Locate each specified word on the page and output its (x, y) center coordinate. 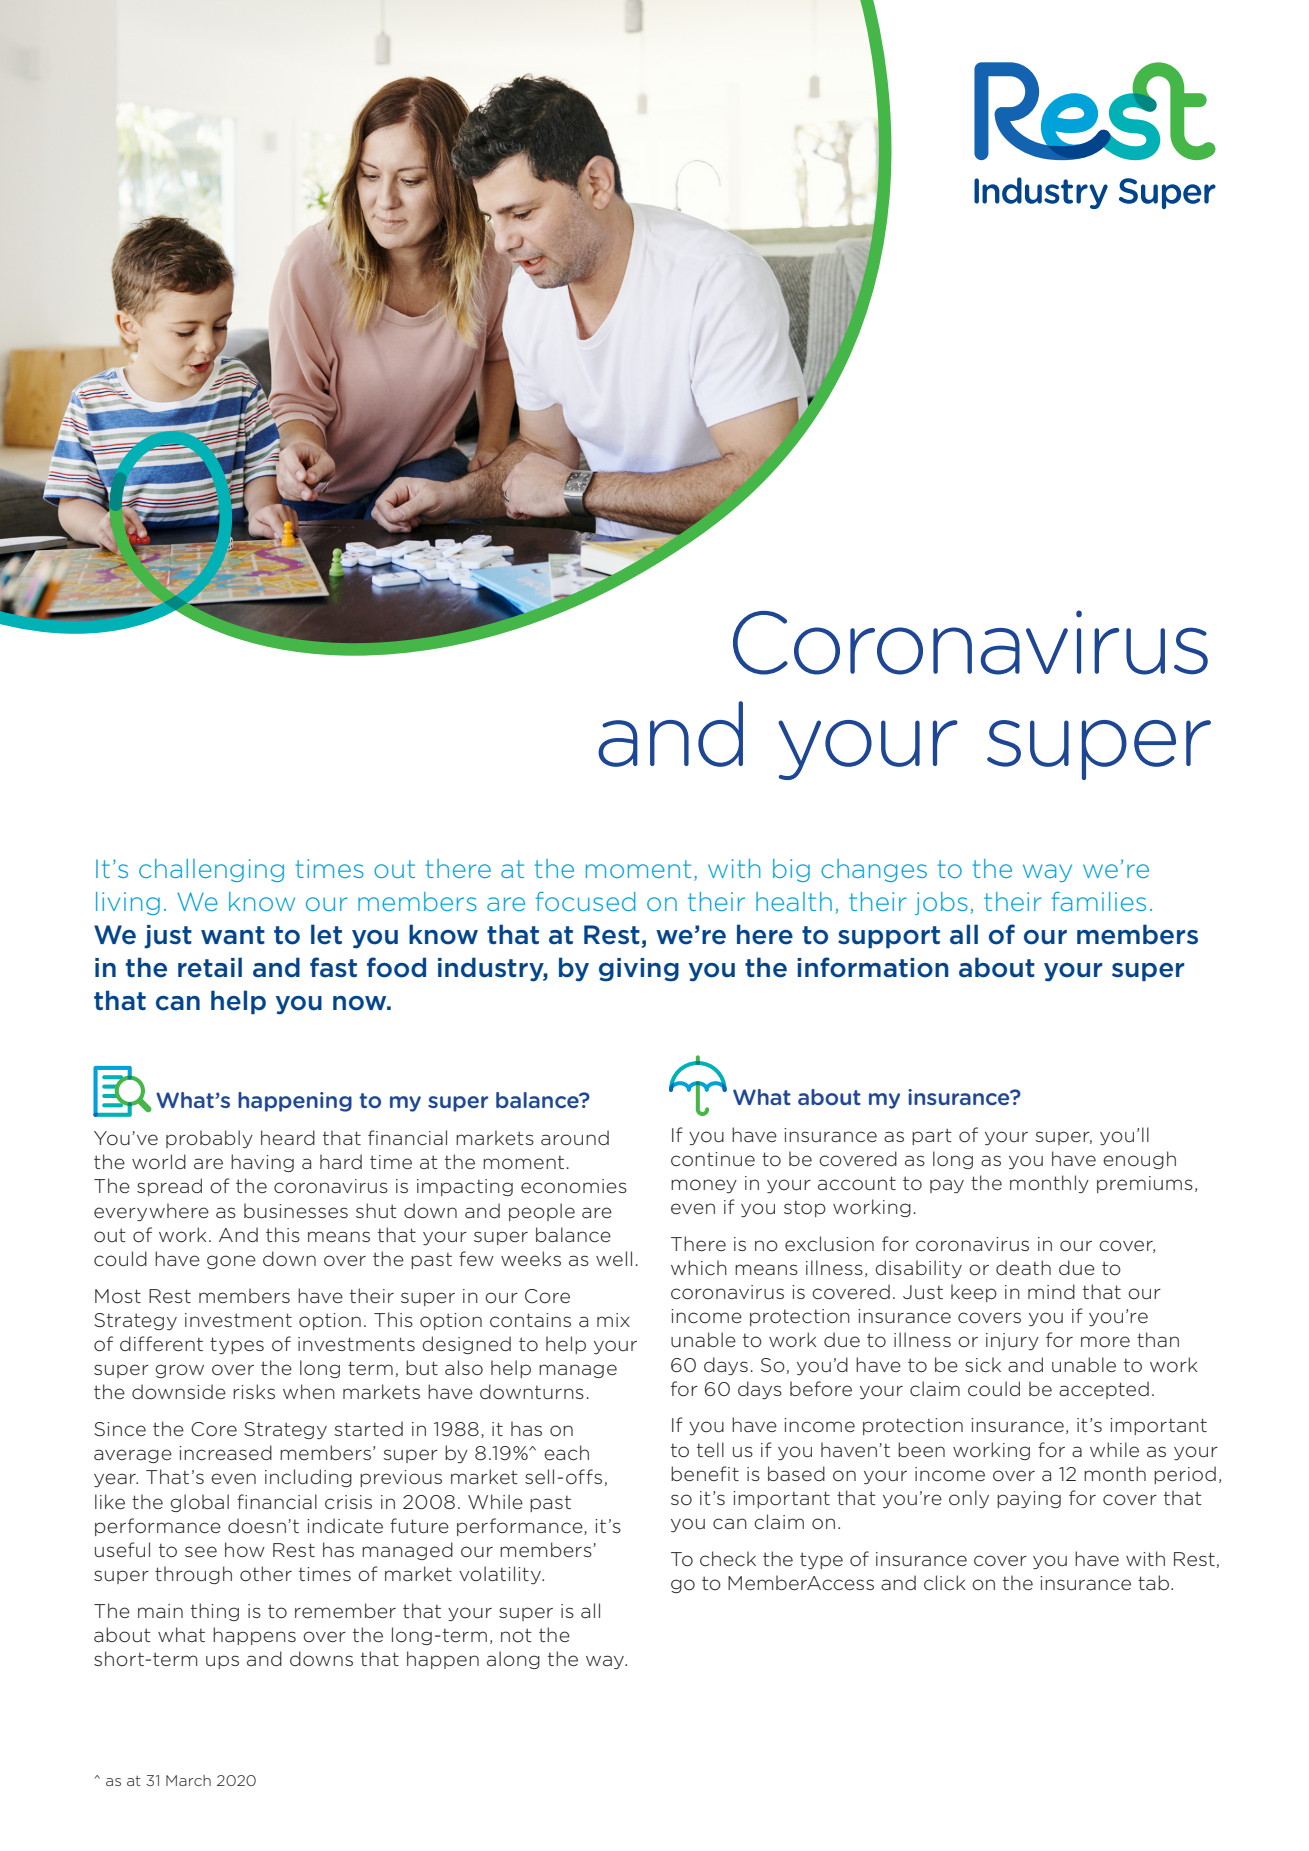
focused (585, 901)
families (1099, 901)
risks (254, 1391)
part (932, 1136)
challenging (211, 870)
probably (209, 1139)
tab (1153, 1582)
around (575, 1138)
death (1023, 1268)
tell (710, 1449)
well (614, 1258)
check (728, 1559)
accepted (1104, 1390)
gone (231, 1262)
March (188, 1780)
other (266, 1574)
